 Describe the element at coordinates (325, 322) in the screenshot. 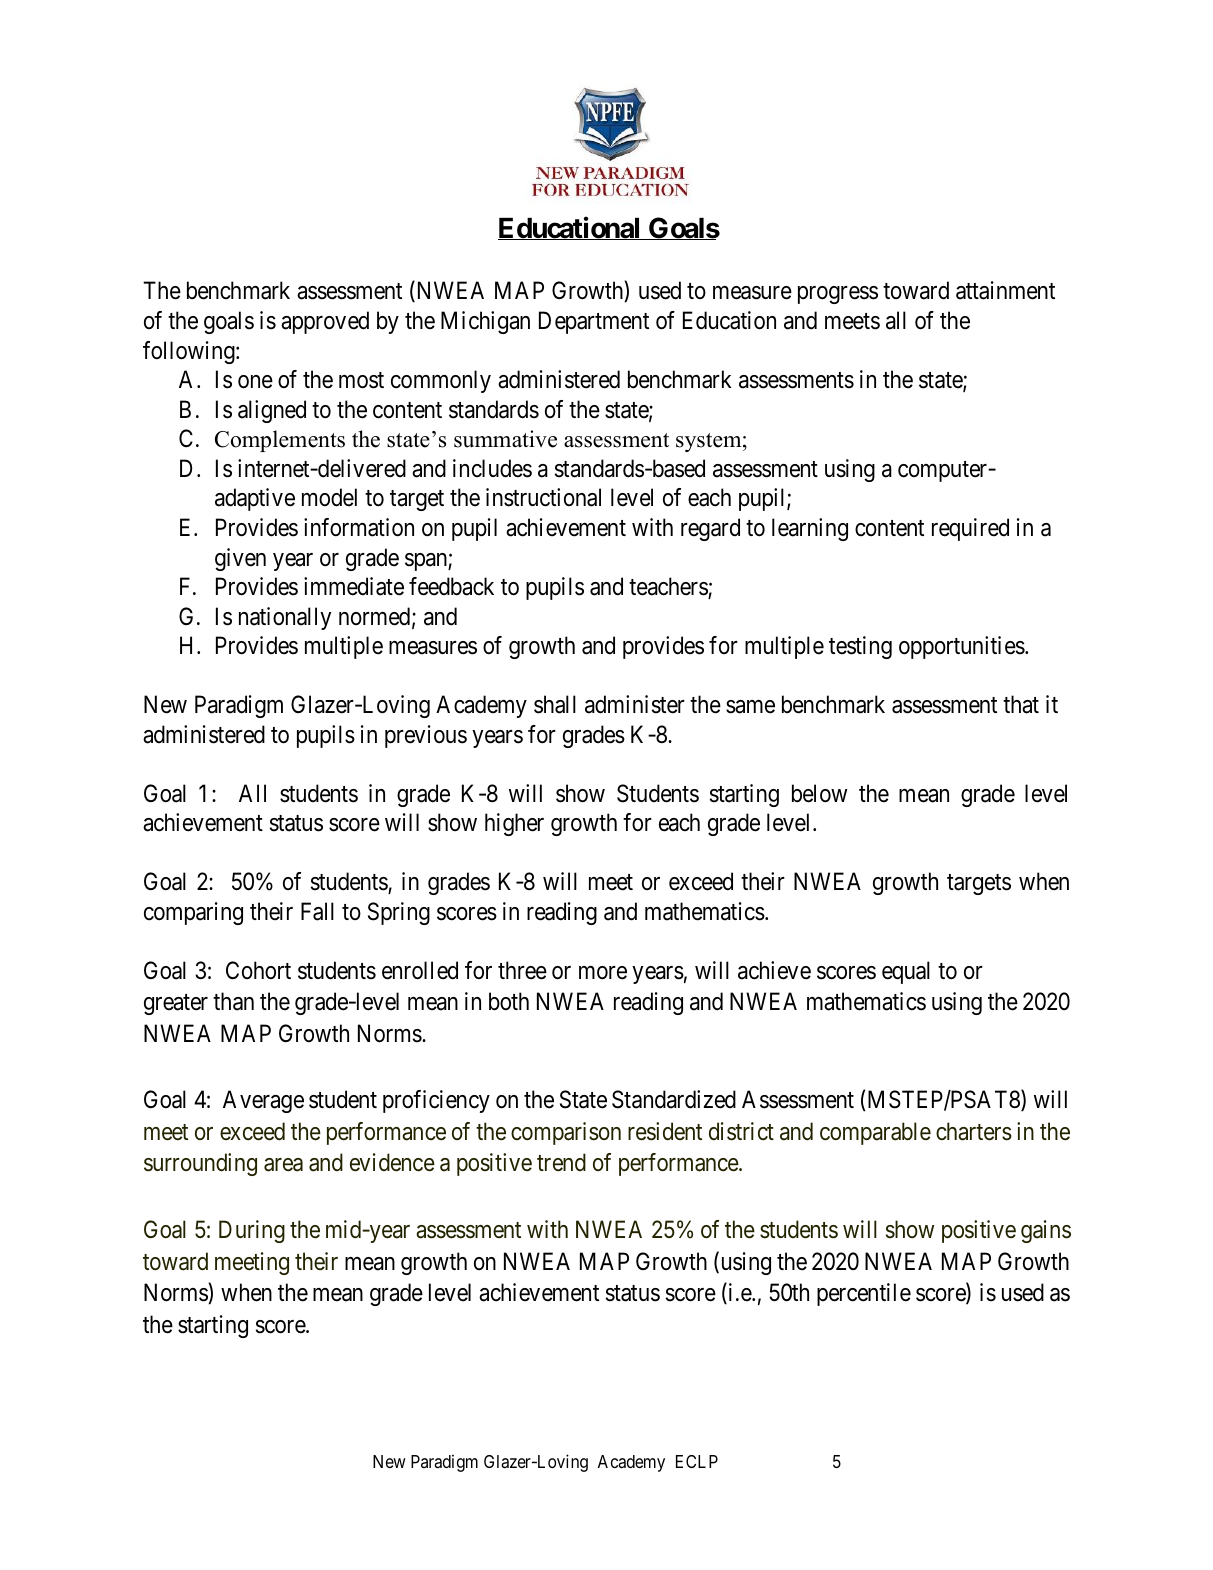

I see `approved` at that location.
